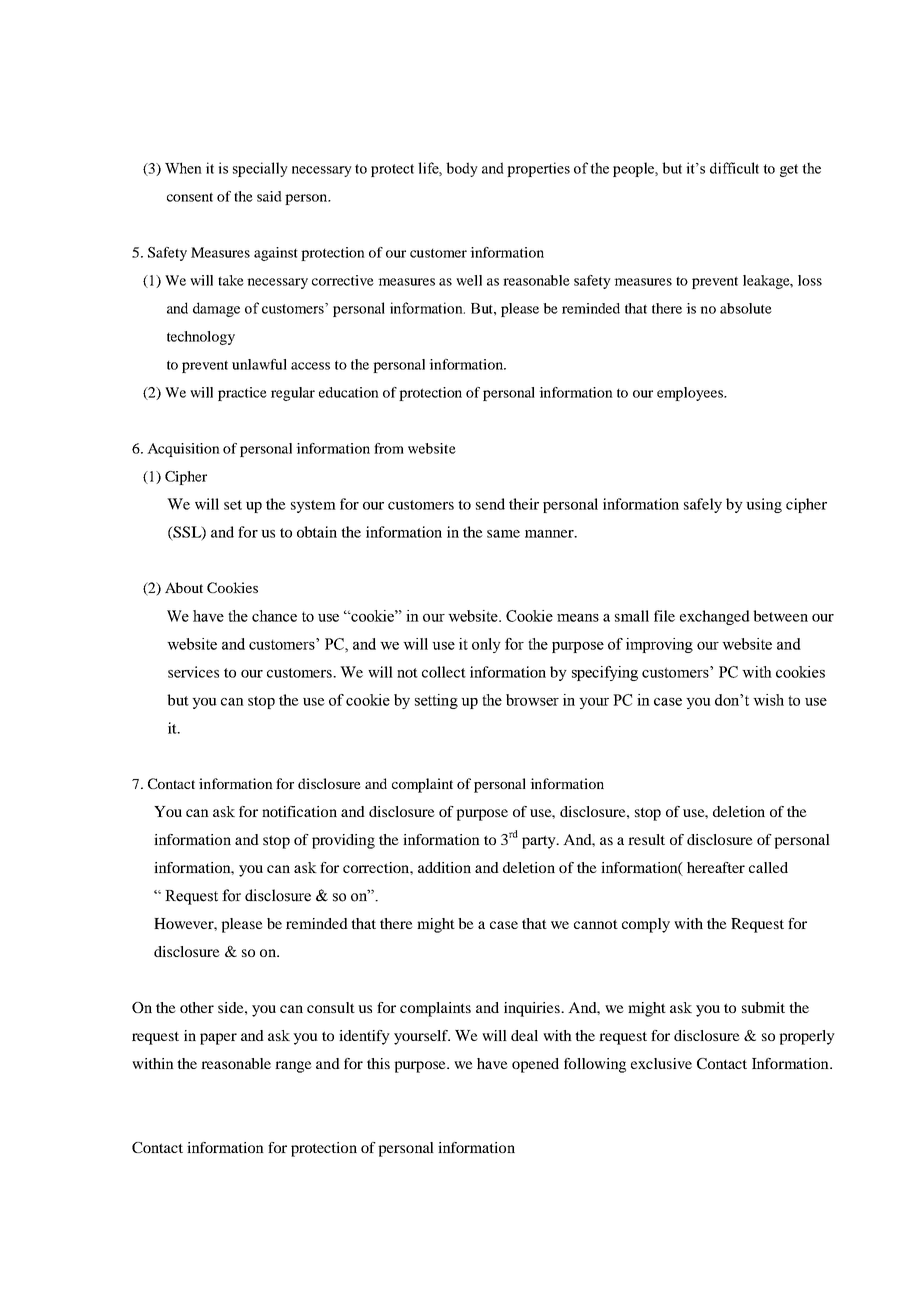  I want to click on submit, so click(763, 1007).
